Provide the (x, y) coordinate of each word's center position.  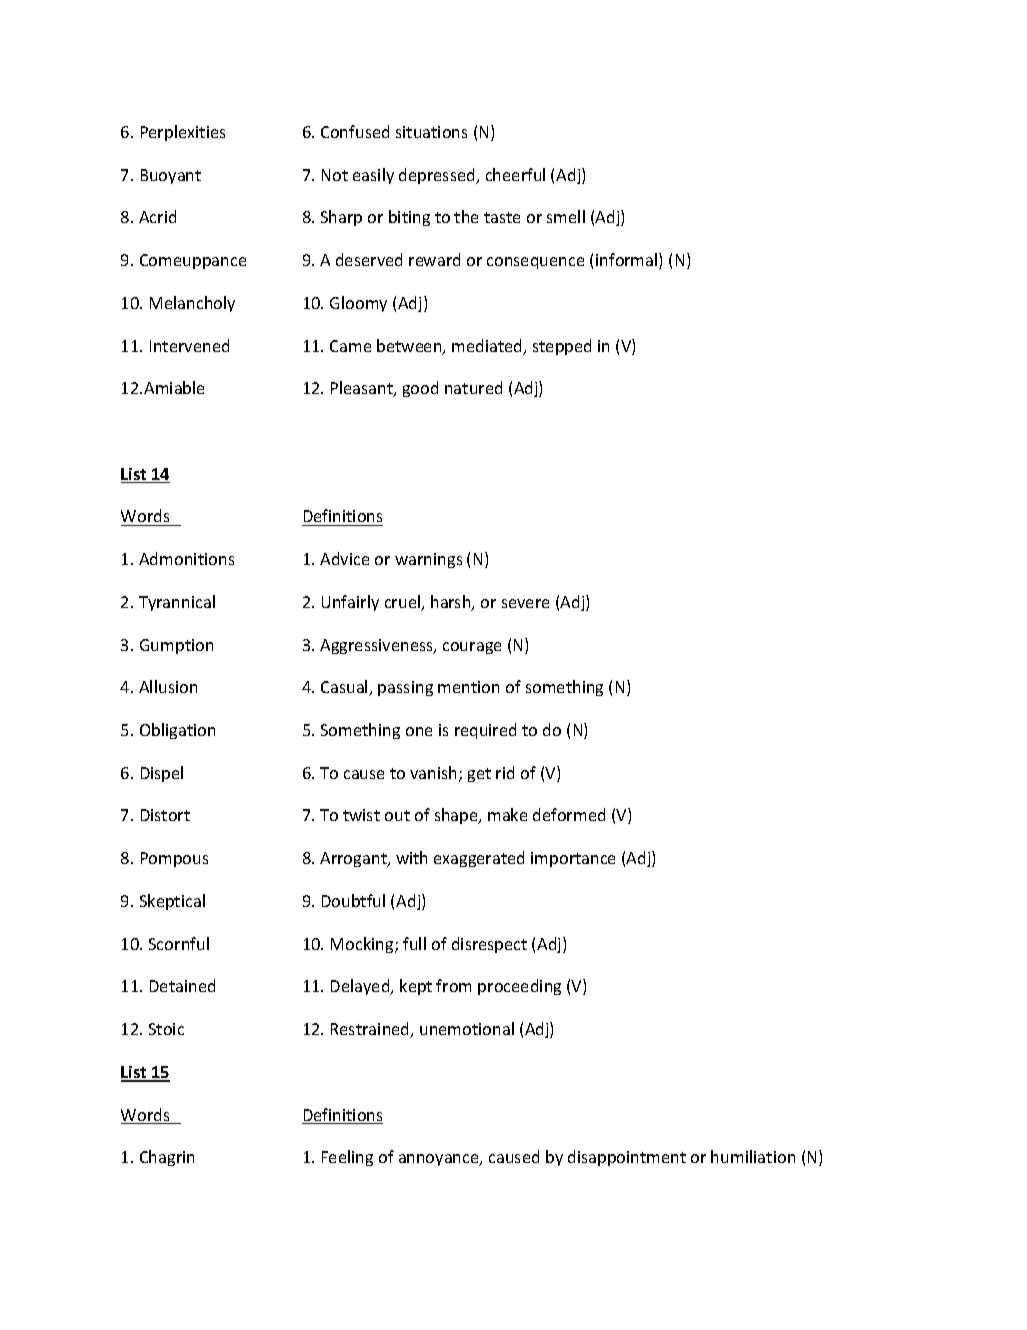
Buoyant (171, 176)
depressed (438, 176)
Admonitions (186, 558)
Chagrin (167, 1158)
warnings (428, 560)
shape (457, 816)
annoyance (440, 1160)
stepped (562, 347)
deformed (569, 814)
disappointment (627, 1158)
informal (628, 261)
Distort (165, 815)
